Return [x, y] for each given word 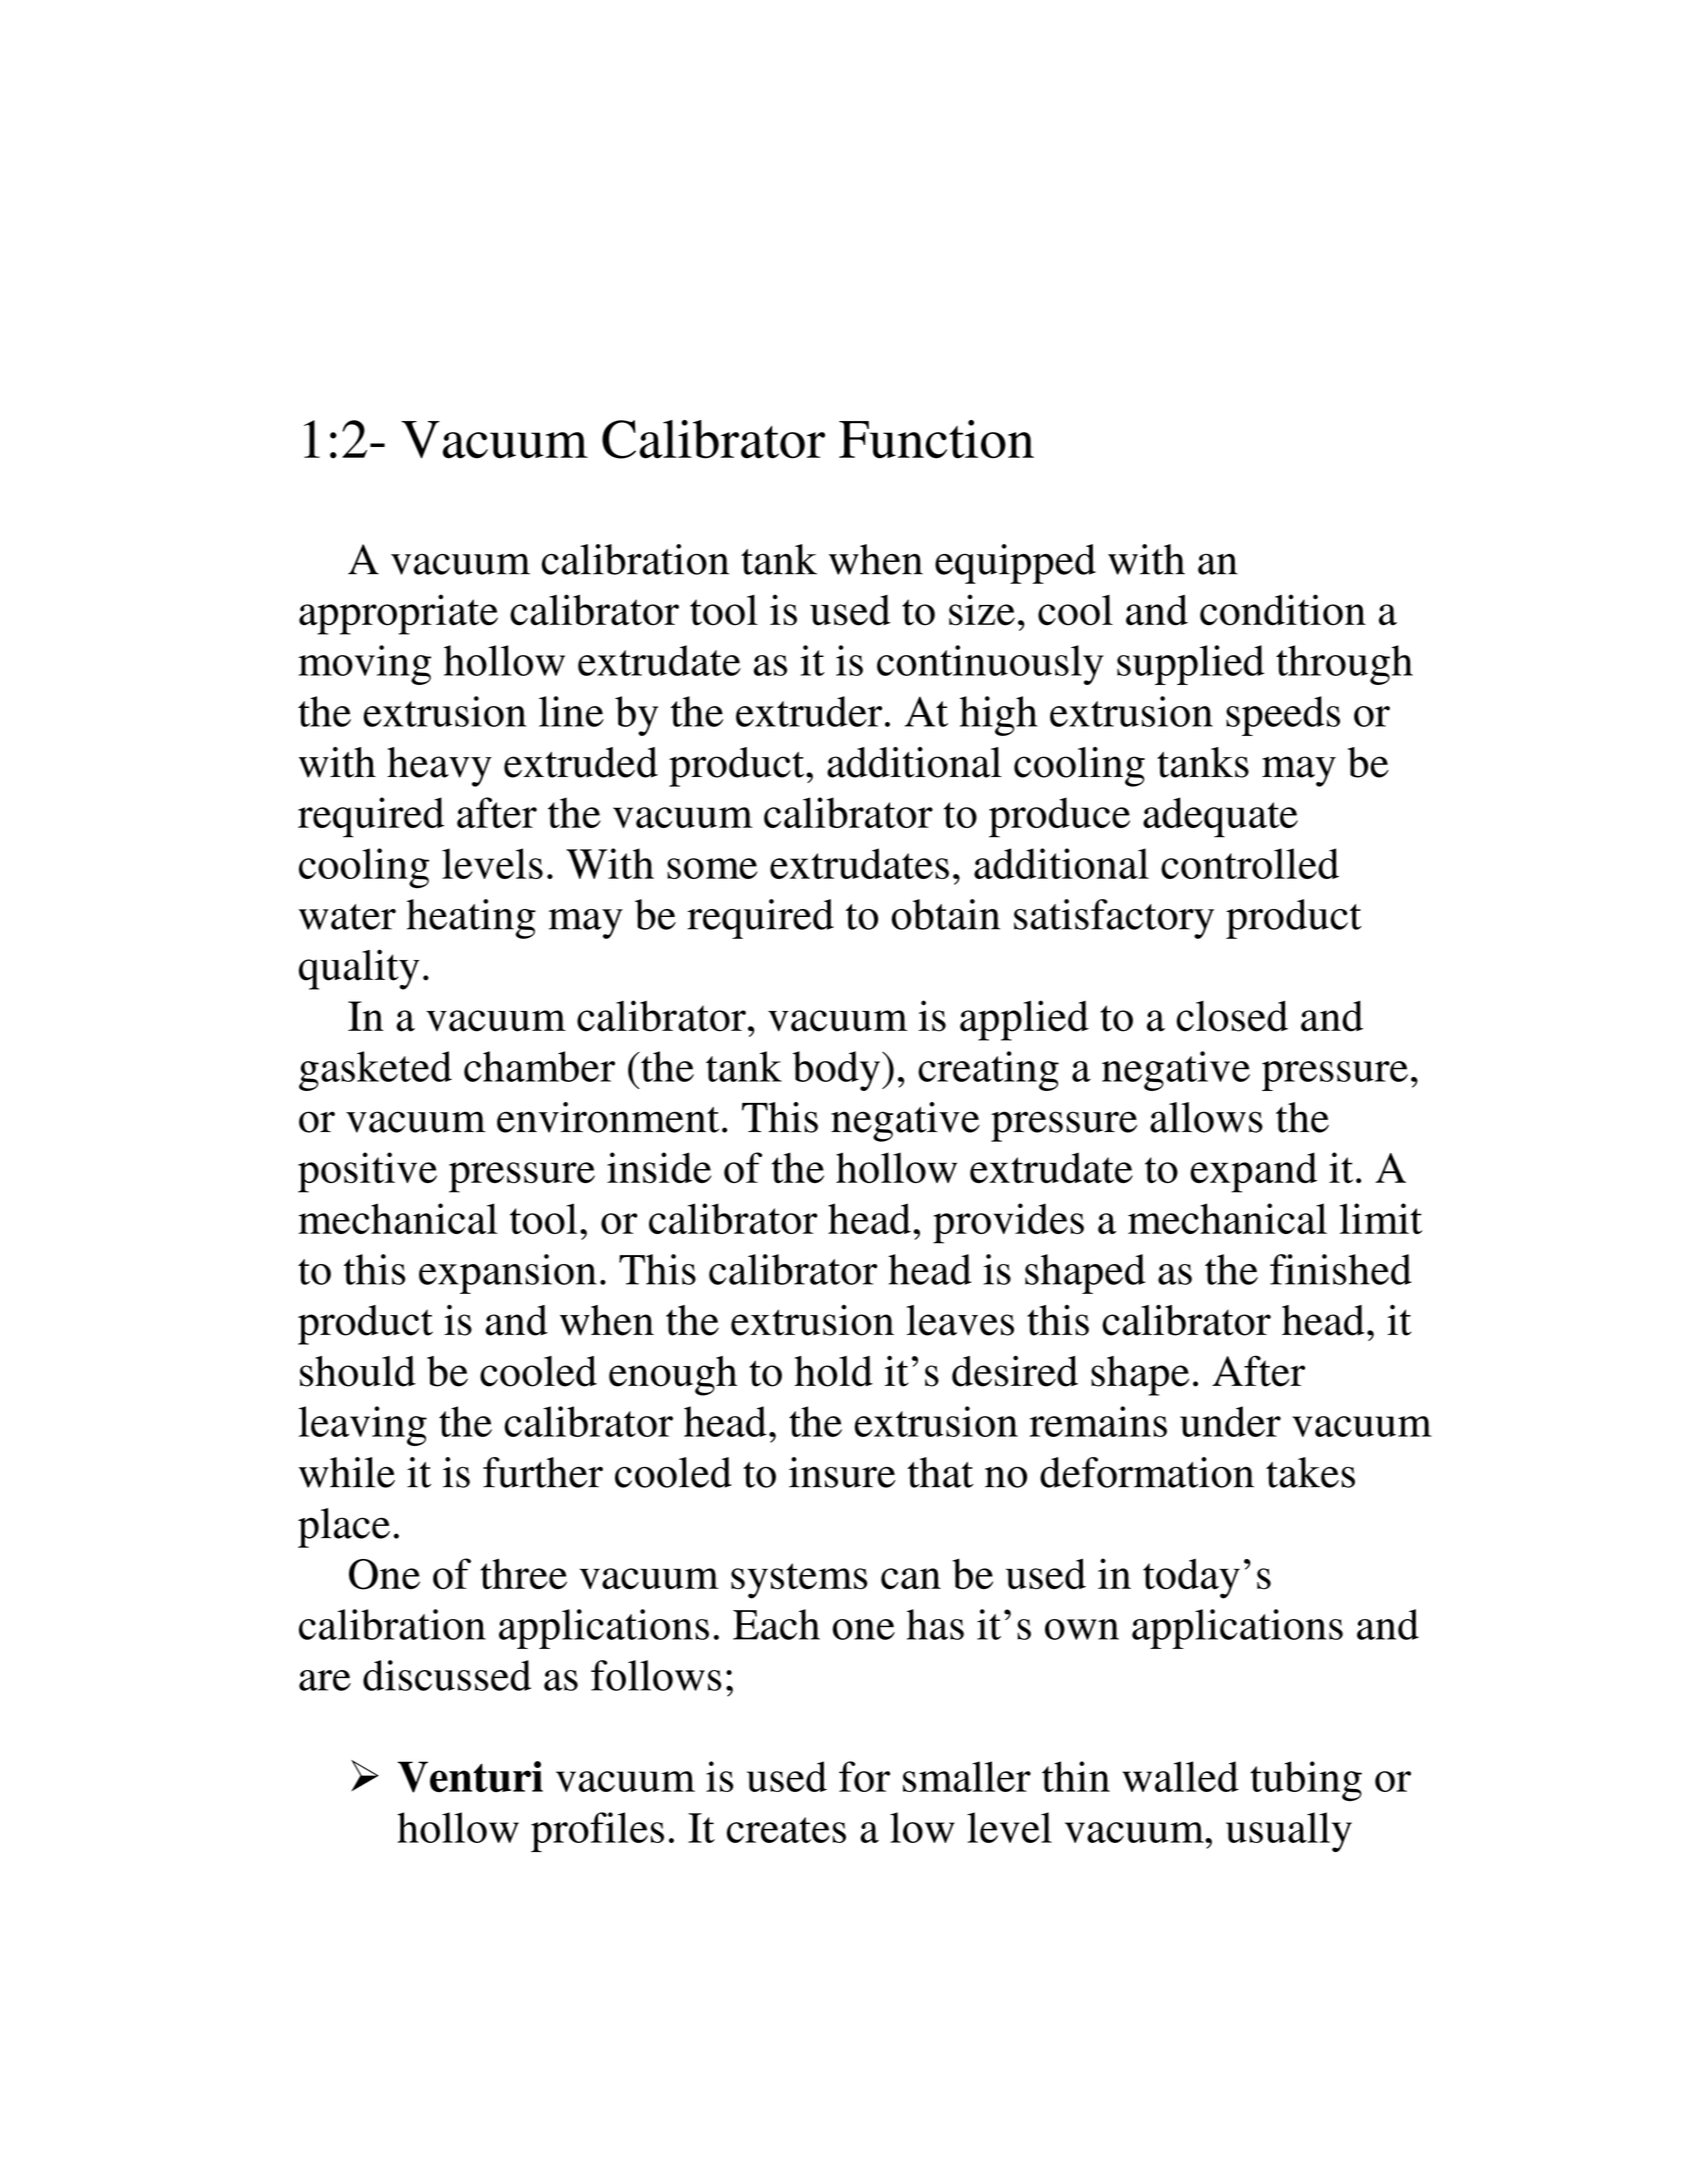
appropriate [398, 614]
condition [1283, 610]
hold [833, 1371]
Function [936, 439]
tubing [1306, 1781]
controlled [1250, 863]
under [1230, 1421]
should [358, 1371]
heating [471, 919]
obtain [945, 914]
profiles [597, 1832]
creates [786, 1830]
